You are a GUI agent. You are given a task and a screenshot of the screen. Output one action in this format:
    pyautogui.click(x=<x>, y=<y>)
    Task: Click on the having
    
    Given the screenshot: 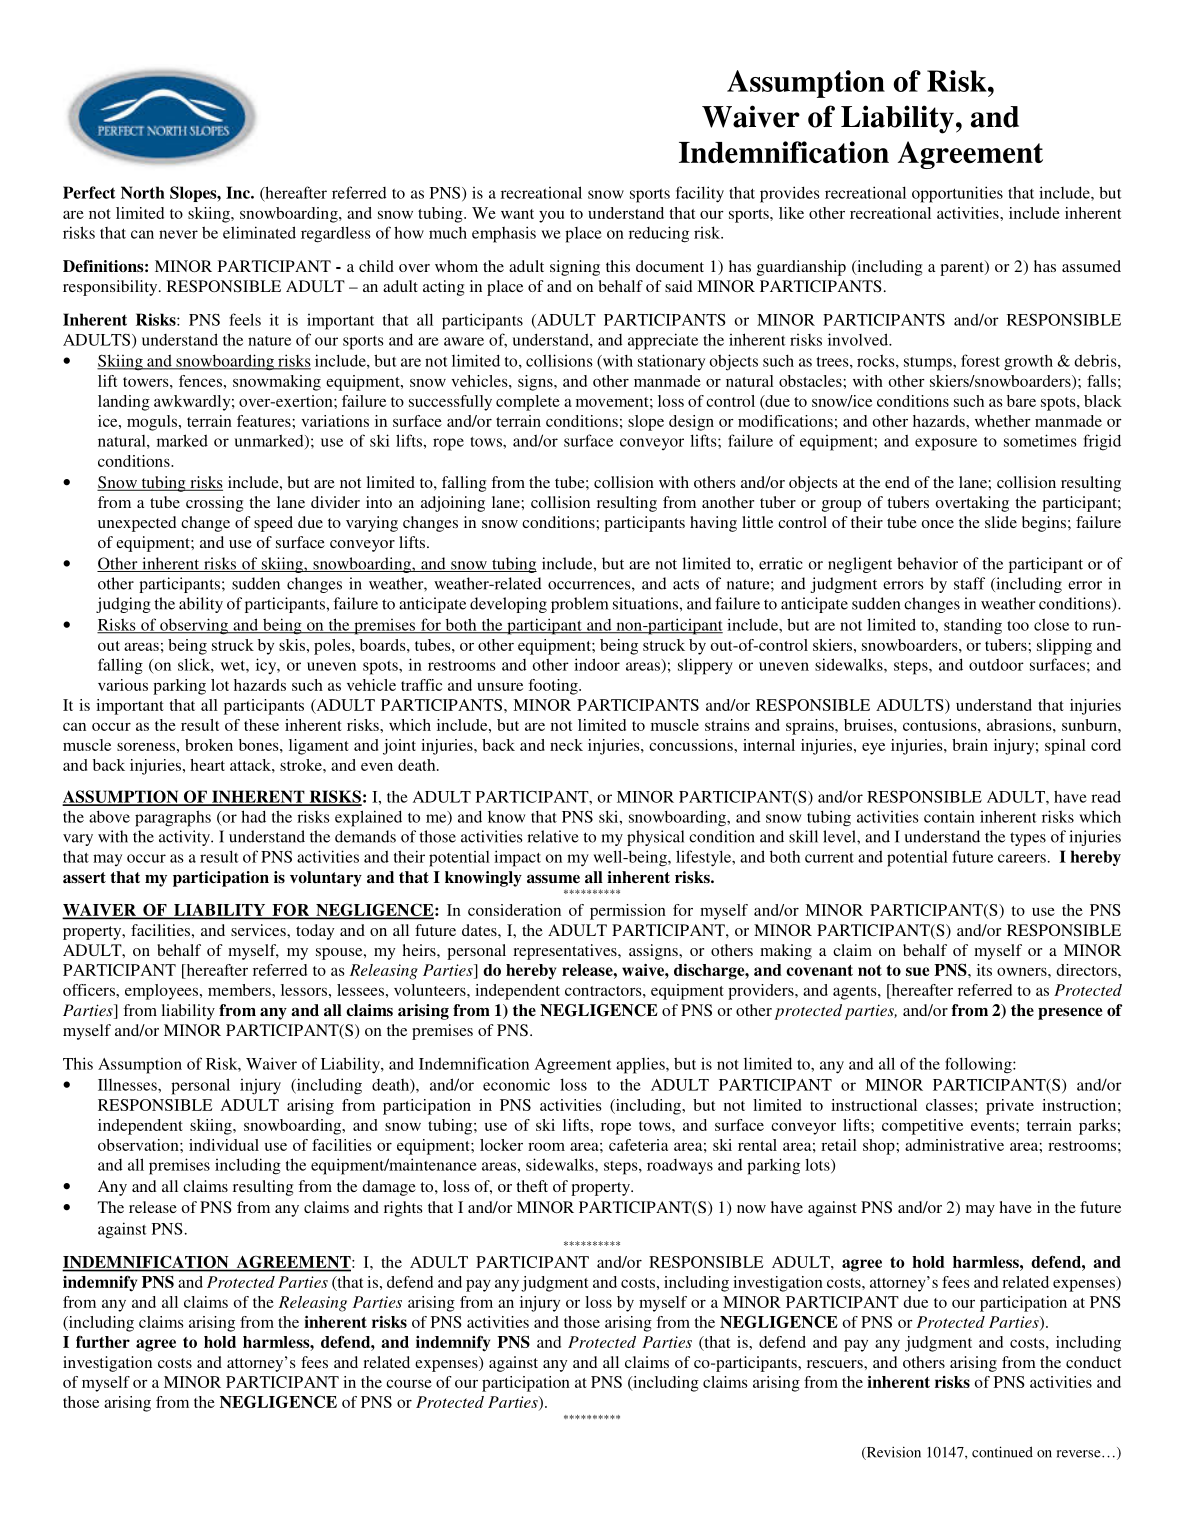 What is the action you would take?
    pyautogui.click(x=713, y=524)
